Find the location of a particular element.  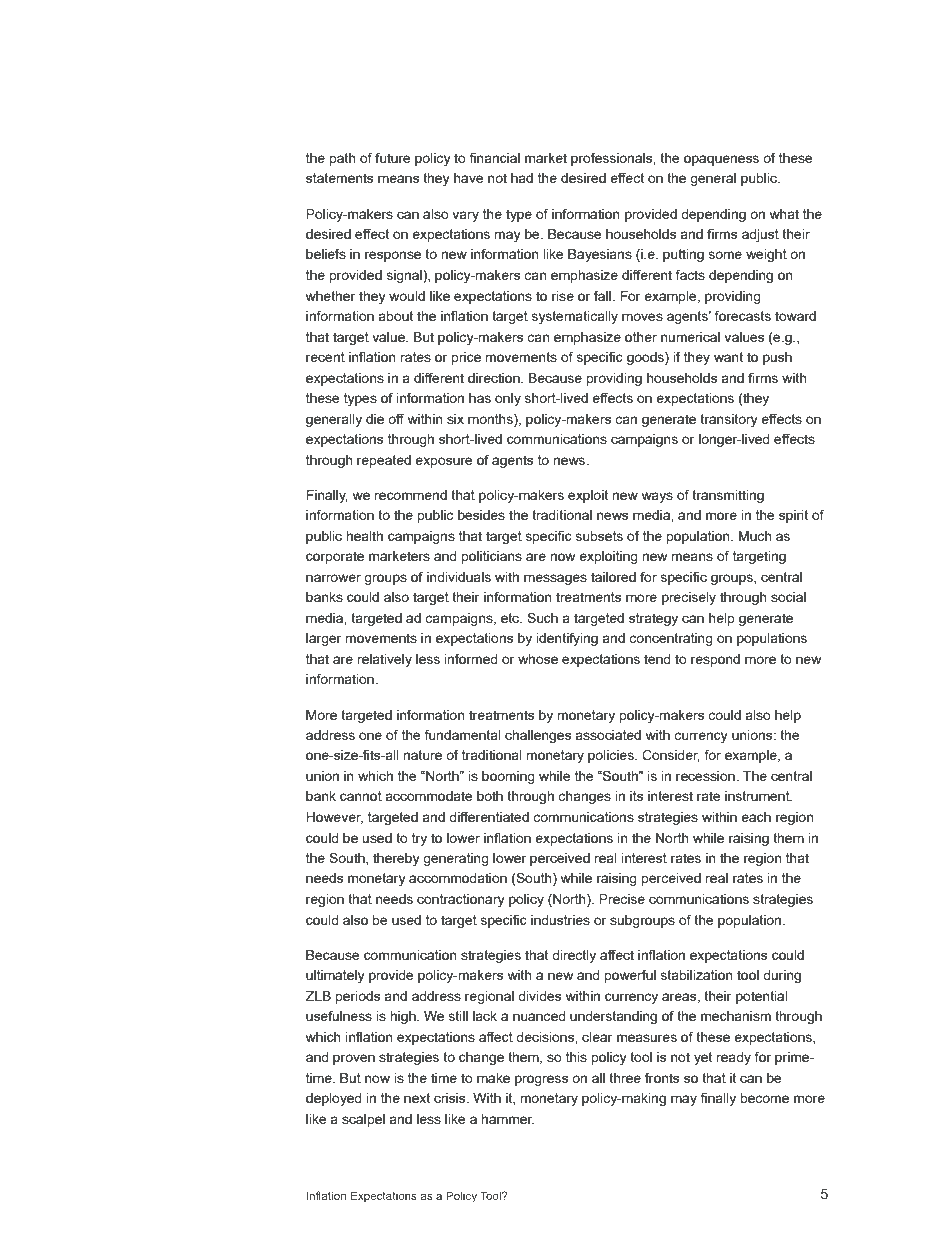

only is located at coordinates (508, 399).
